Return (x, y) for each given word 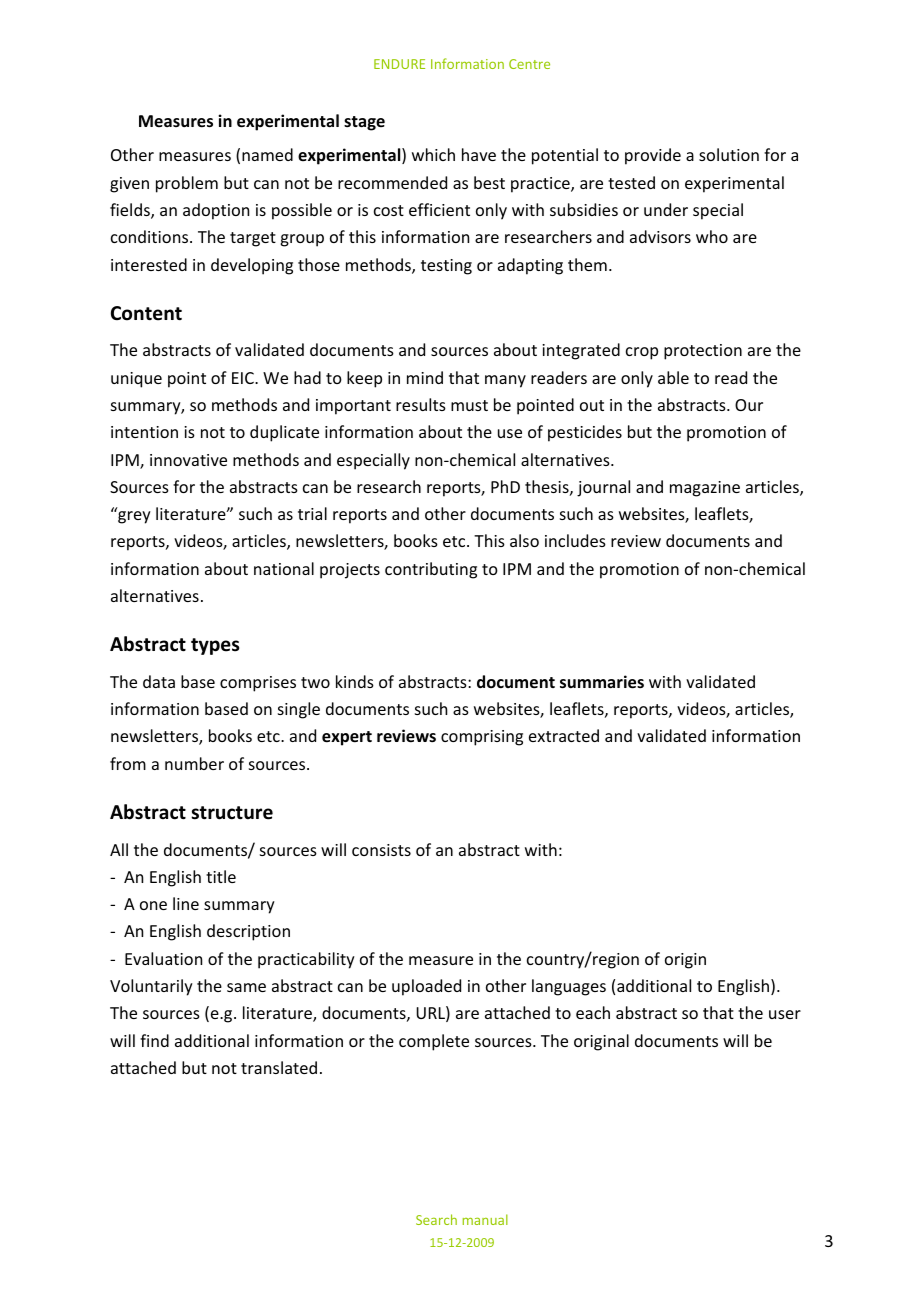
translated (279, 1067)
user (785, 1014)
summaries (602, 682)
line (186, 903)
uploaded (426, 987)
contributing (431, 570)
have (479, 154)
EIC (244, 378)
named (267, 154)
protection (703, 352)
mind (425, 377)
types (215, 646)
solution (729, 154)
